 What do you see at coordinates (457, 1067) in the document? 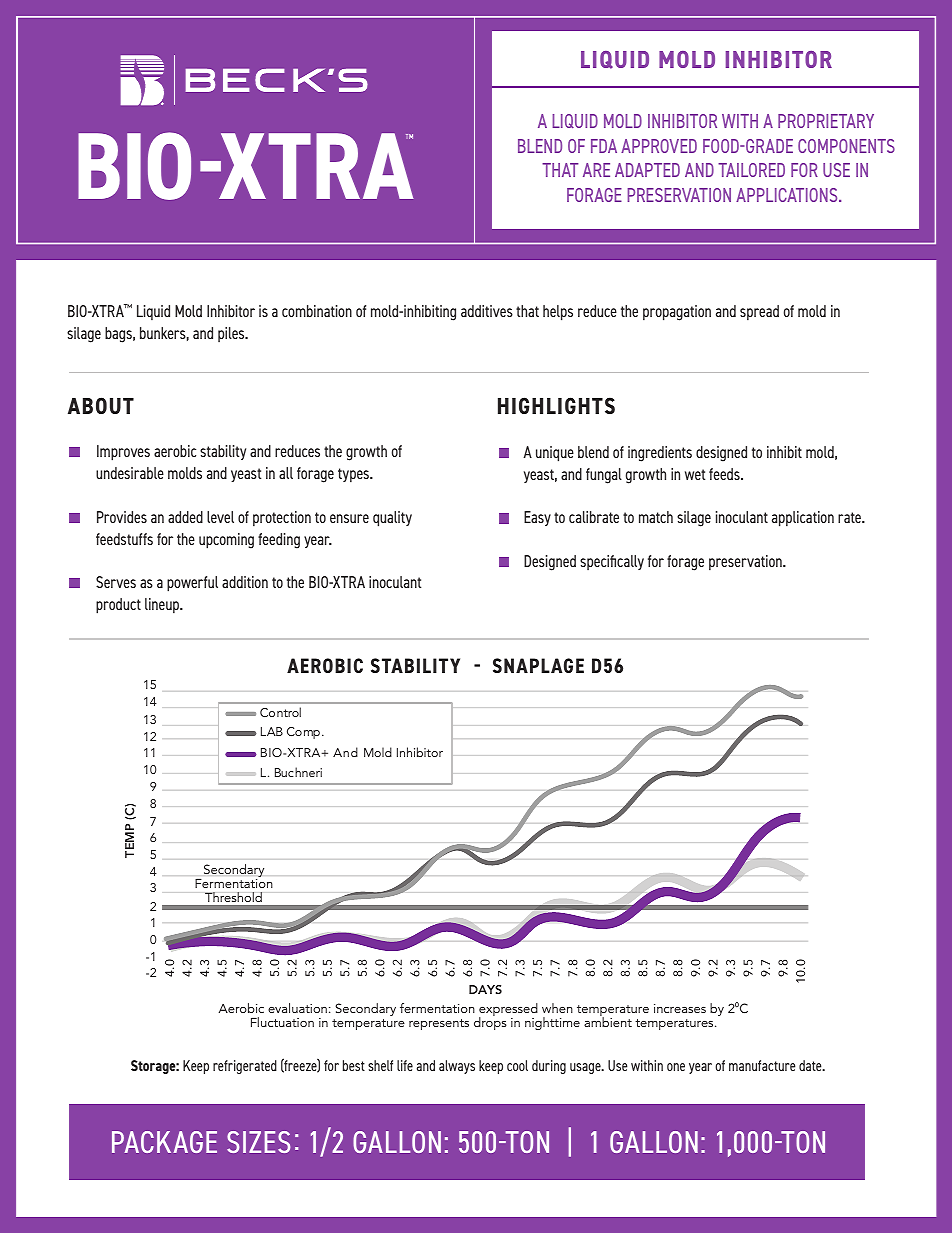
I see `always` at bounding box center [457, 1067].
